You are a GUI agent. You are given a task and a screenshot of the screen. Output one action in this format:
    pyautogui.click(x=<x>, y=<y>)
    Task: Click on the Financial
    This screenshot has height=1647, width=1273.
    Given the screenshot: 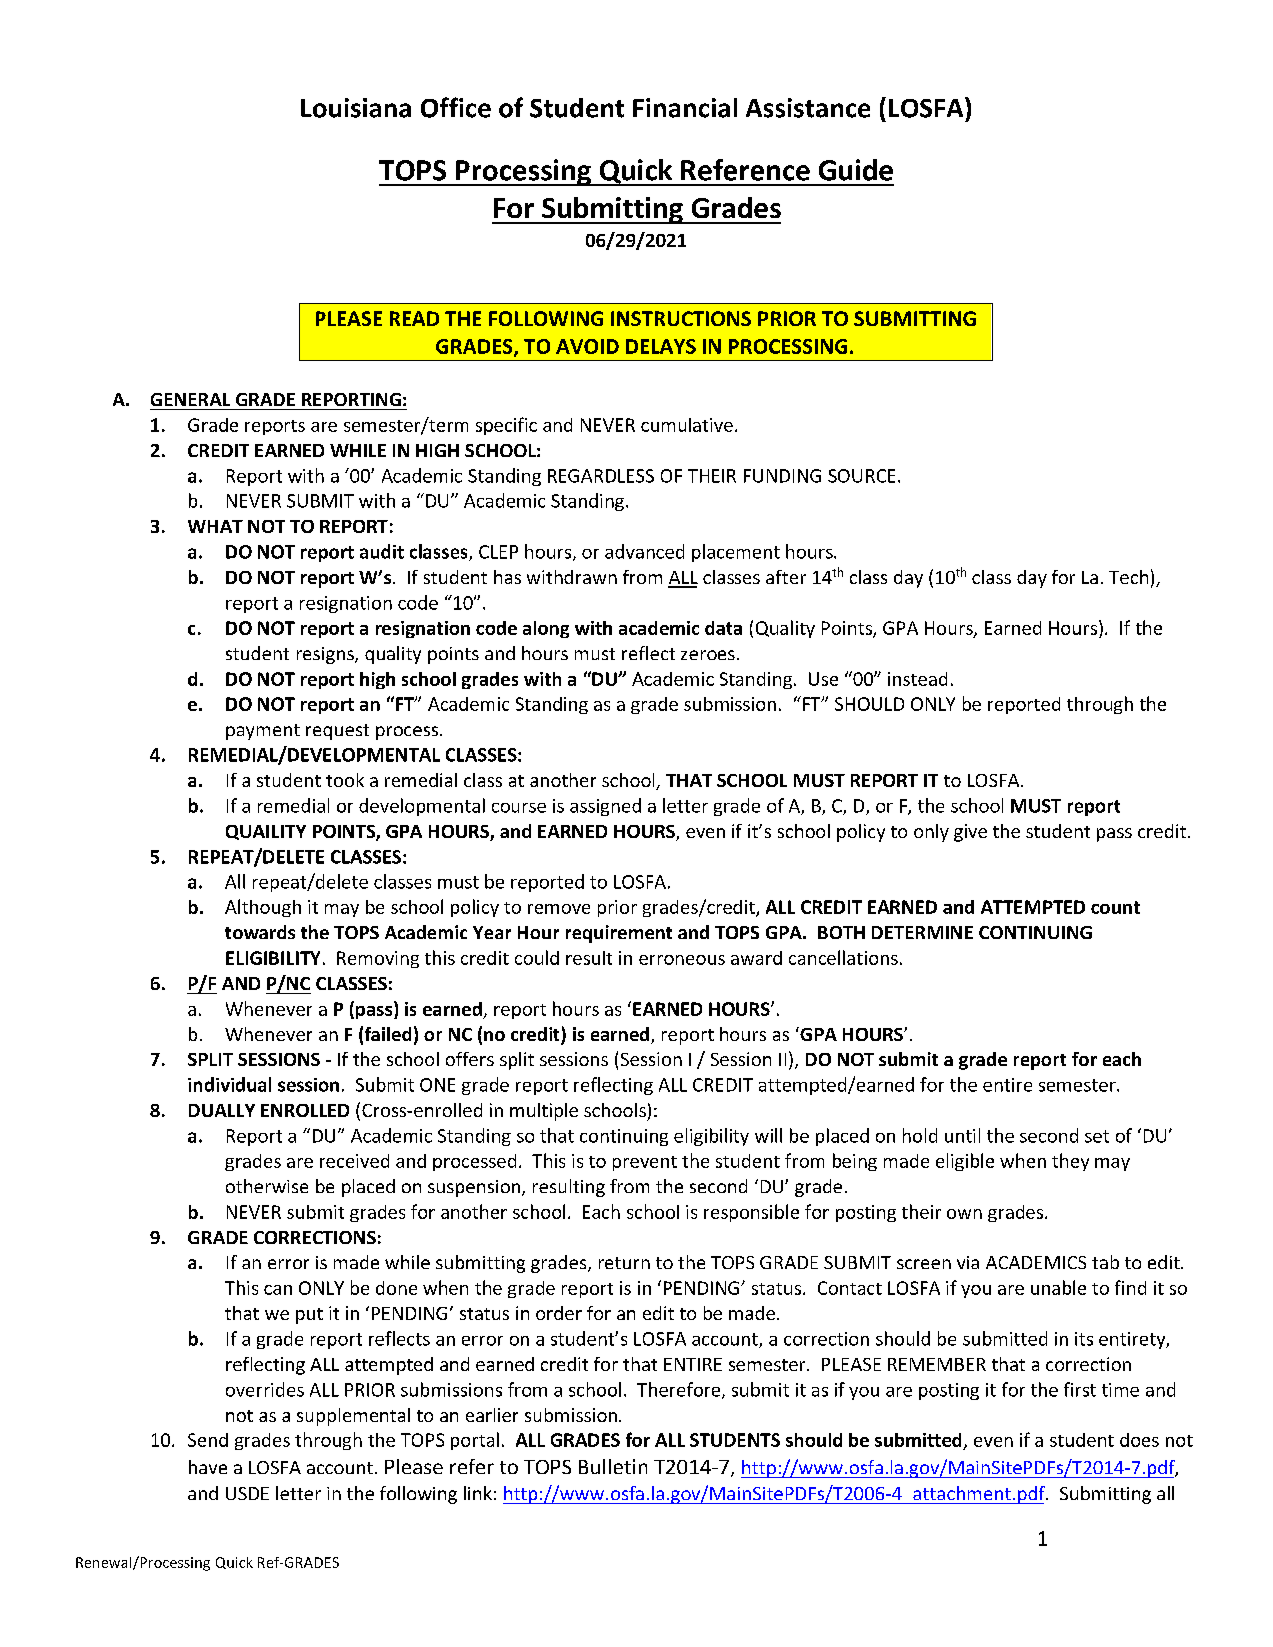 What is the action you would take?
    pyautogui.click(x=685, y=108)
